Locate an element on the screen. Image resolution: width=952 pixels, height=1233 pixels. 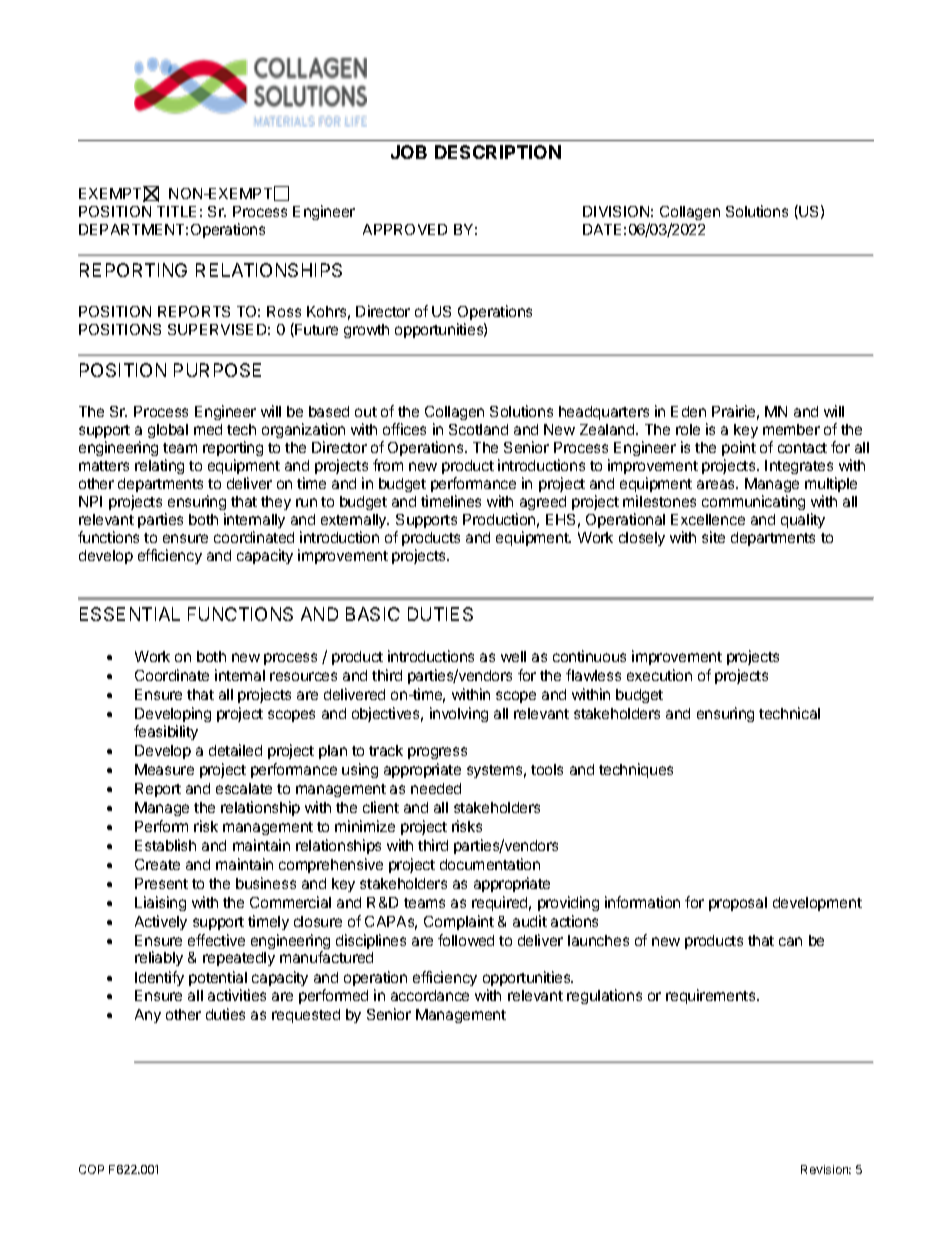
Complaint is located at coordinates (459, 922).
